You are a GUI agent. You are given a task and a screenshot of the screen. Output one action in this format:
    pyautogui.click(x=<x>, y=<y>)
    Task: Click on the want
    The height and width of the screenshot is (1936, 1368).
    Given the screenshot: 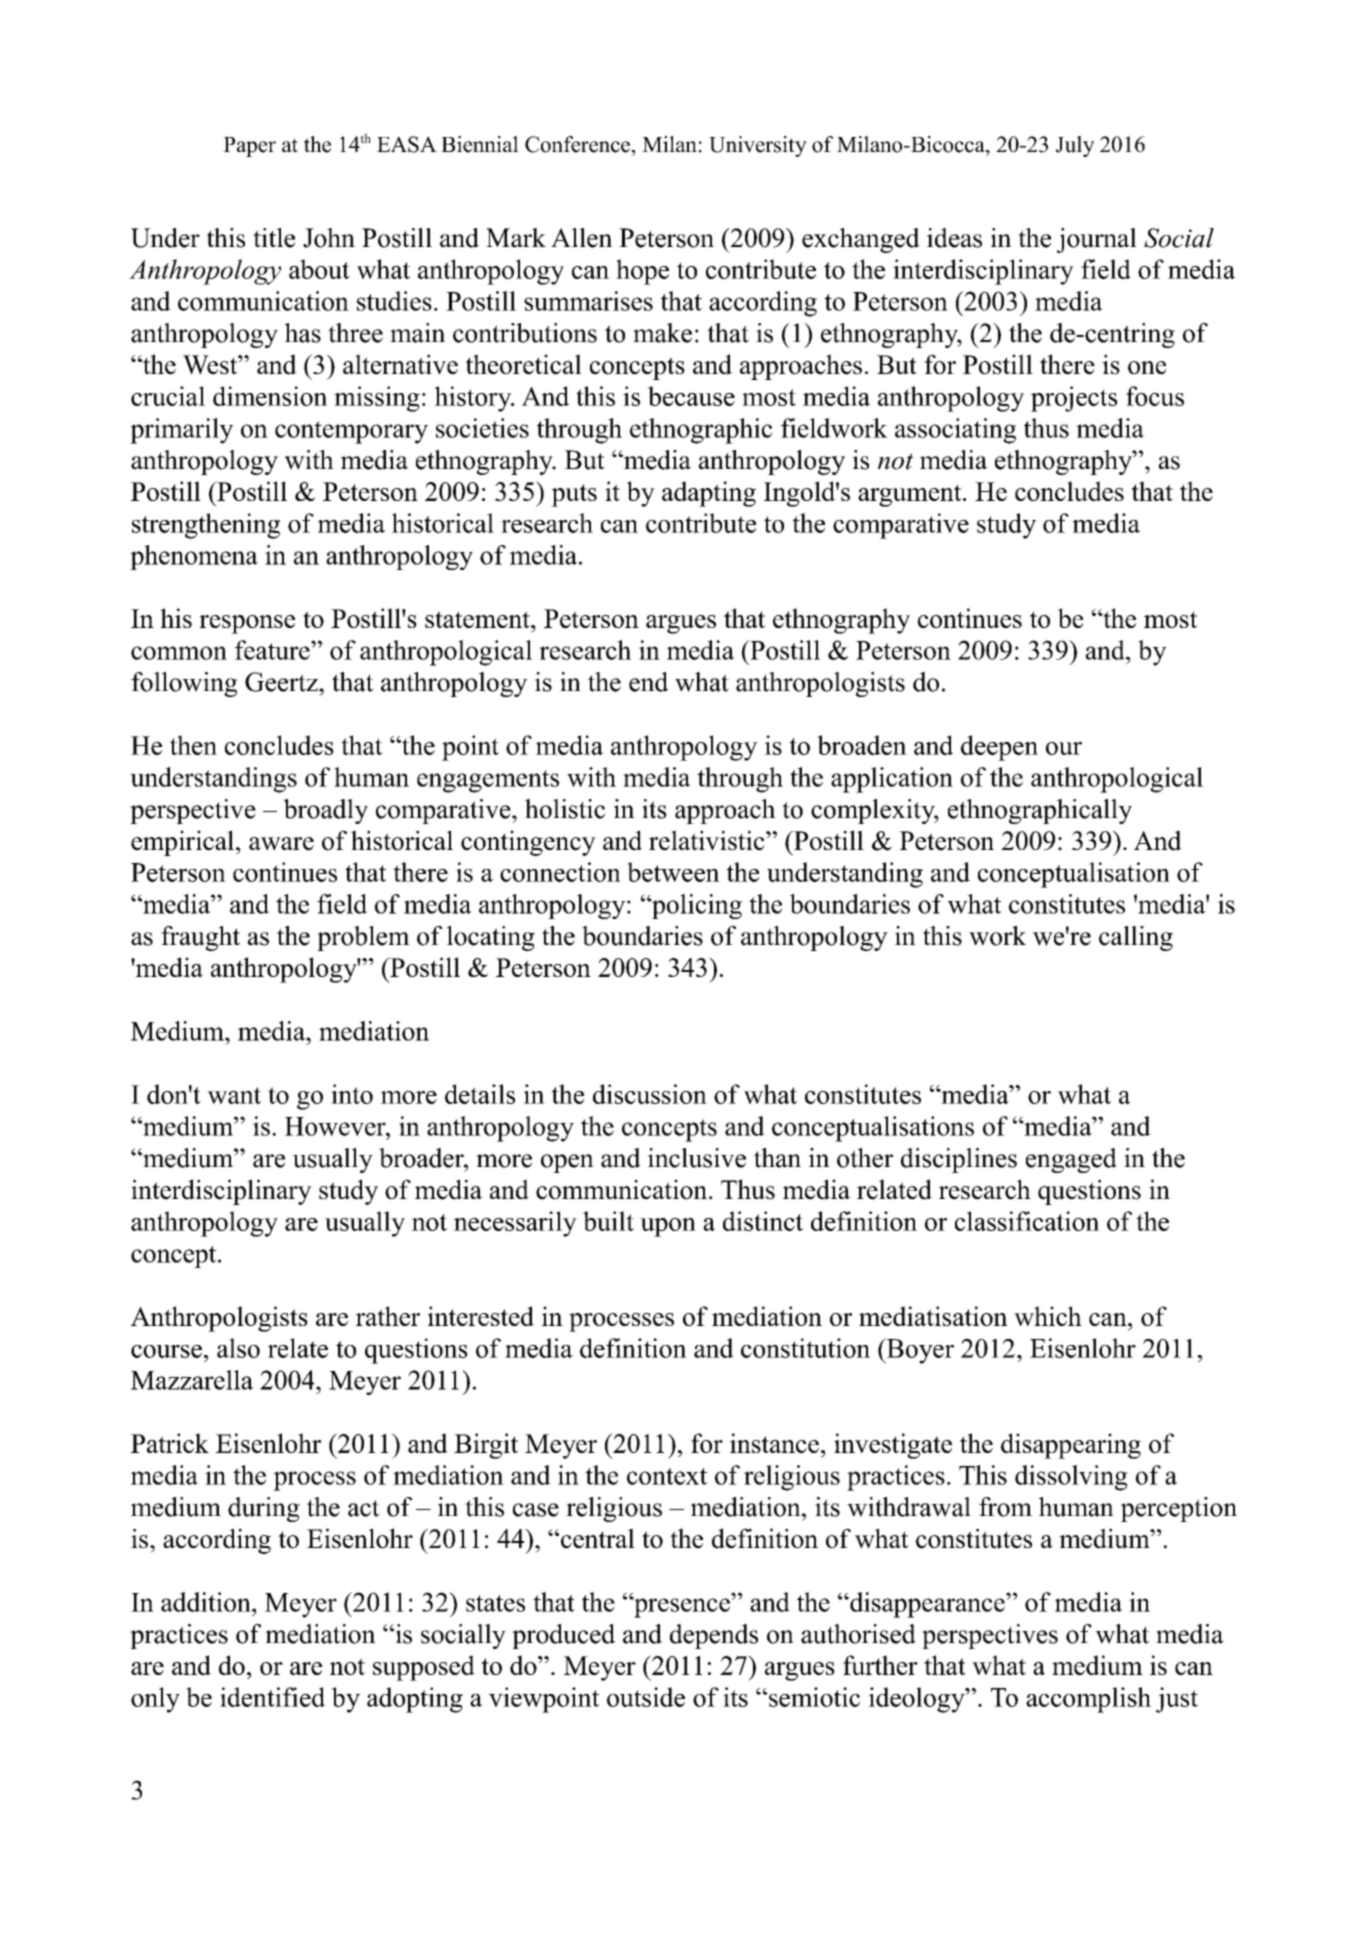 What is the action you would take?
    pyautogui.click(x=234, y=1095)
